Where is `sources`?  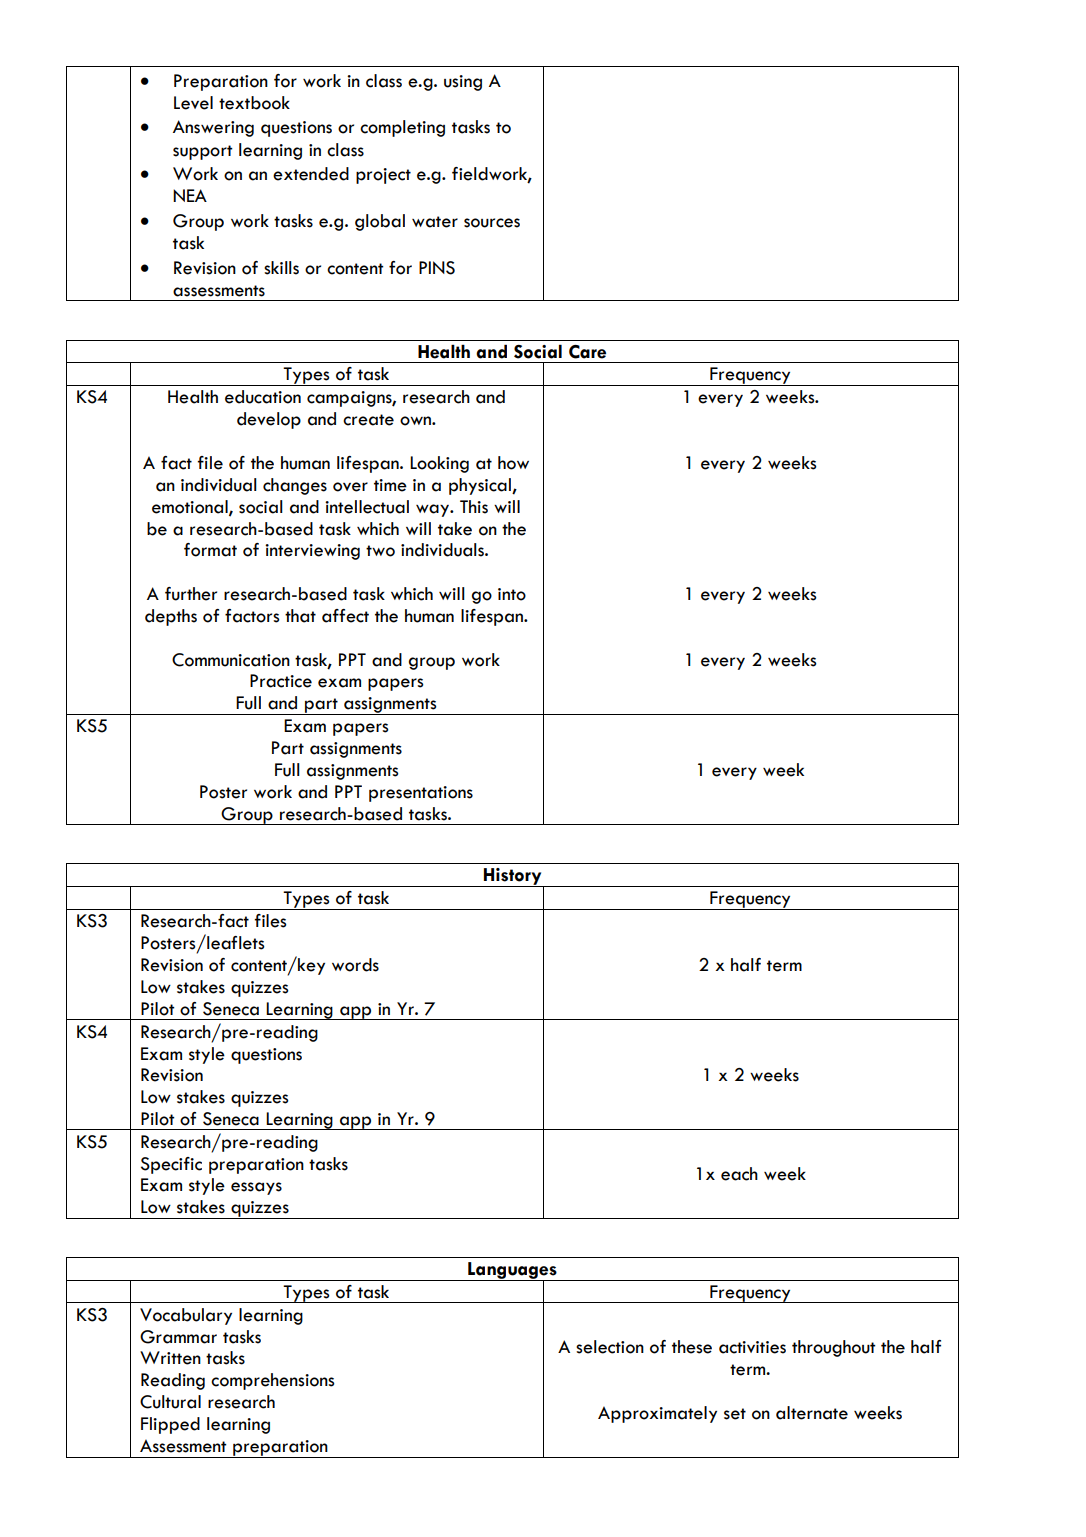 sources is located at coordinates (492, 223).
